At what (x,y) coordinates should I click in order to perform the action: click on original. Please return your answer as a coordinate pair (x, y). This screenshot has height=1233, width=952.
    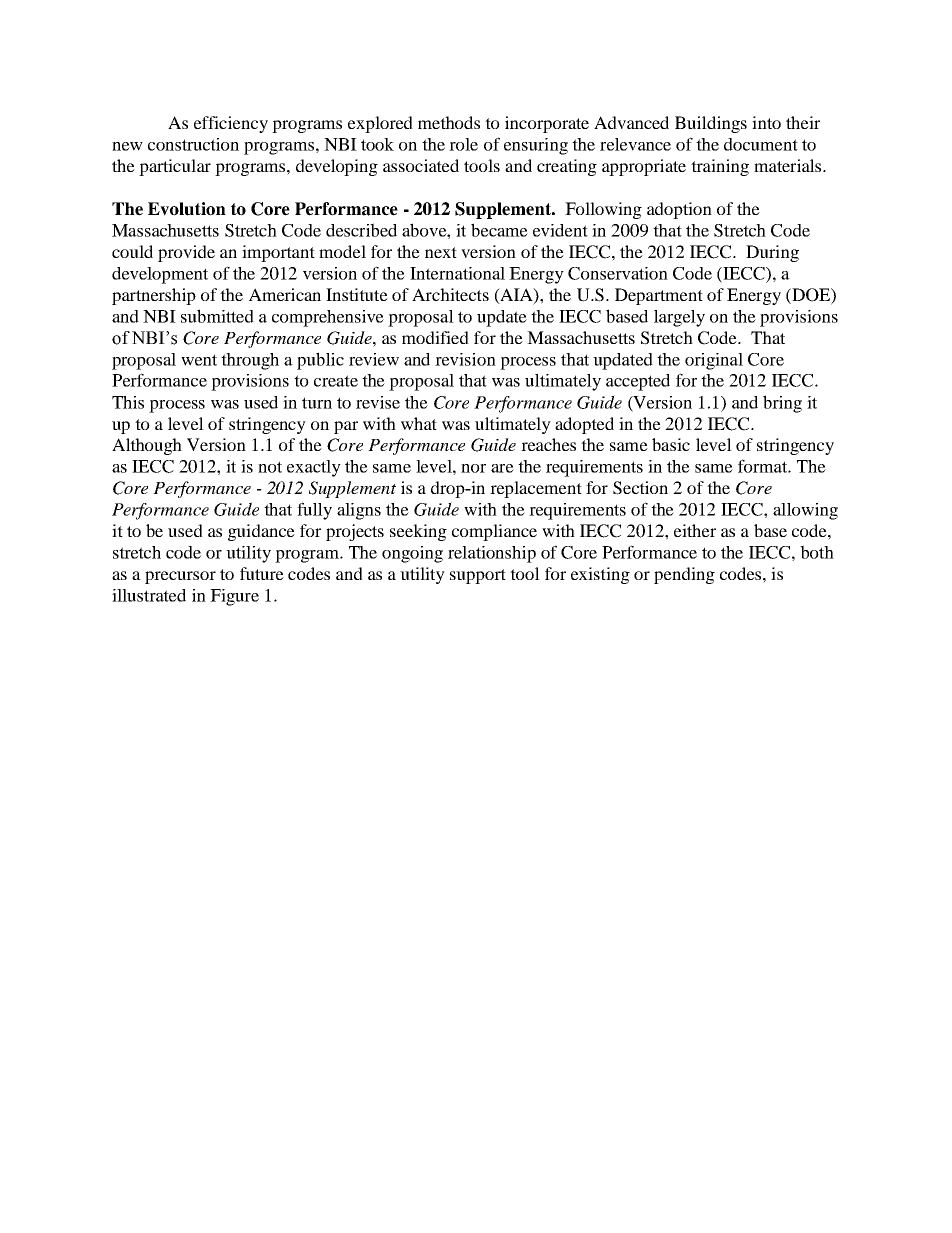
    Looking at the image, I should click on (714, 361).
